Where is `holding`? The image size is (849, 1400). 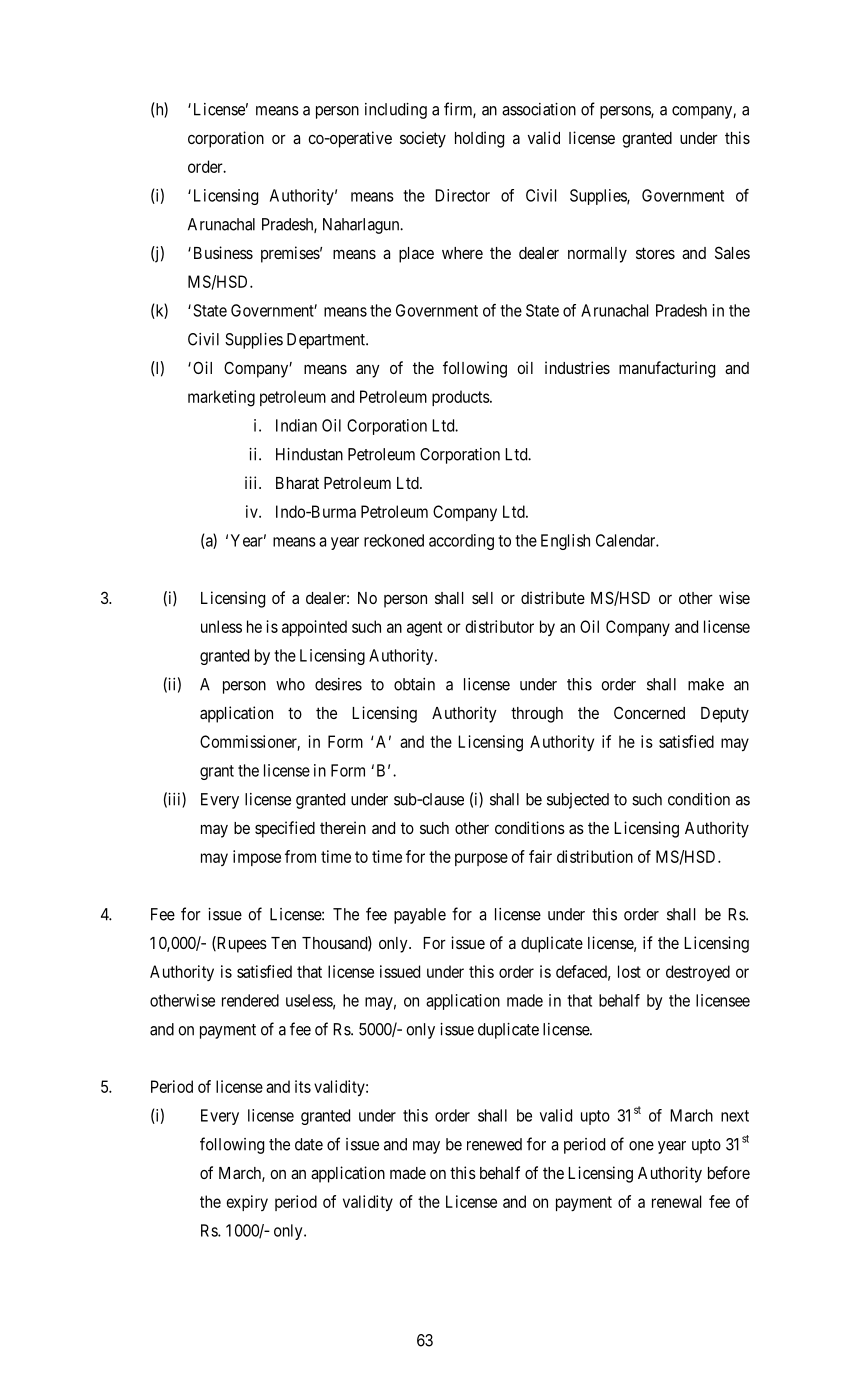
holding is located at coordinates (479, 139).
